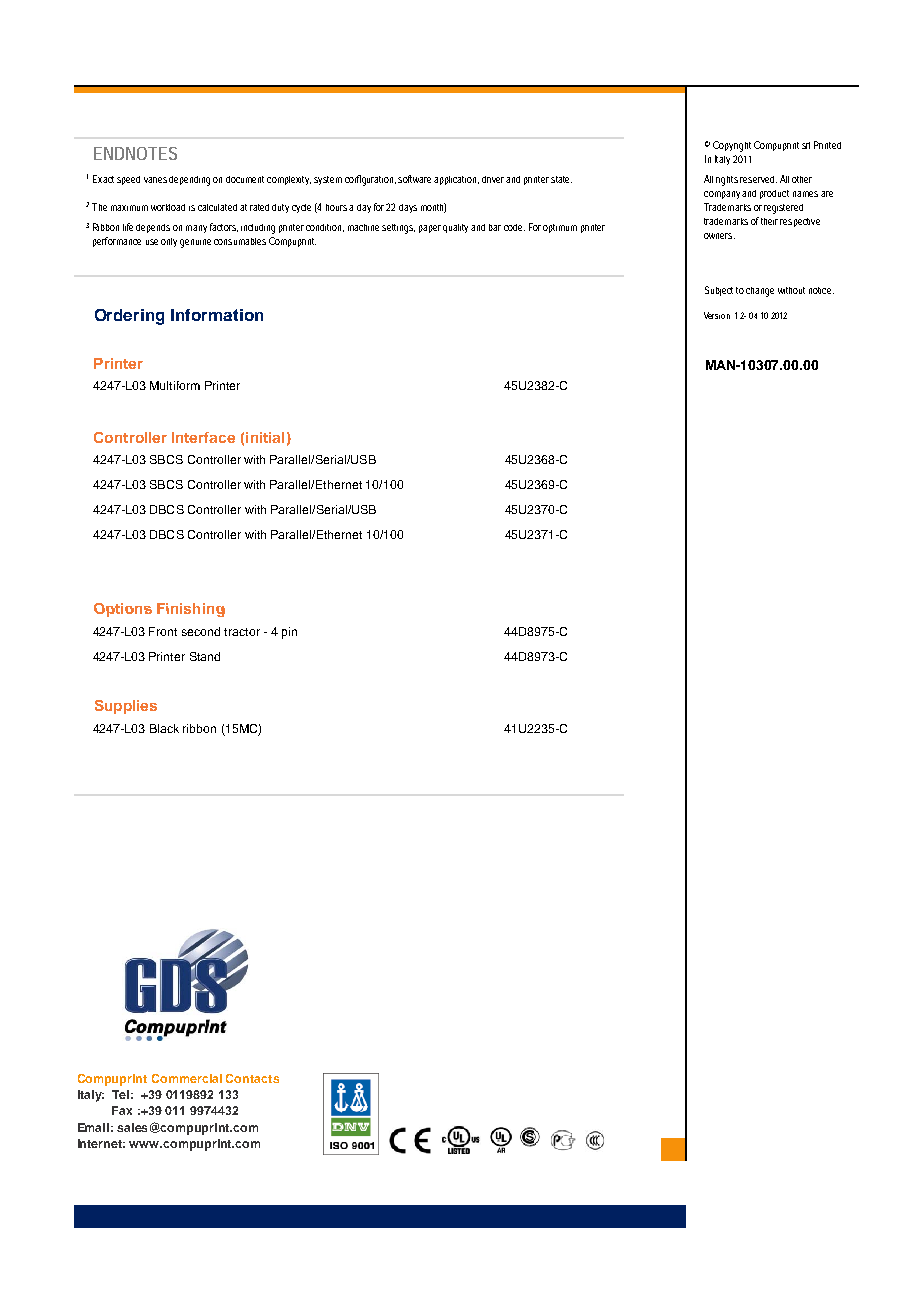  What do you see at coordinates (168, 207) in the screenshot?
I see `workload` at bounding box center [168, 207].
